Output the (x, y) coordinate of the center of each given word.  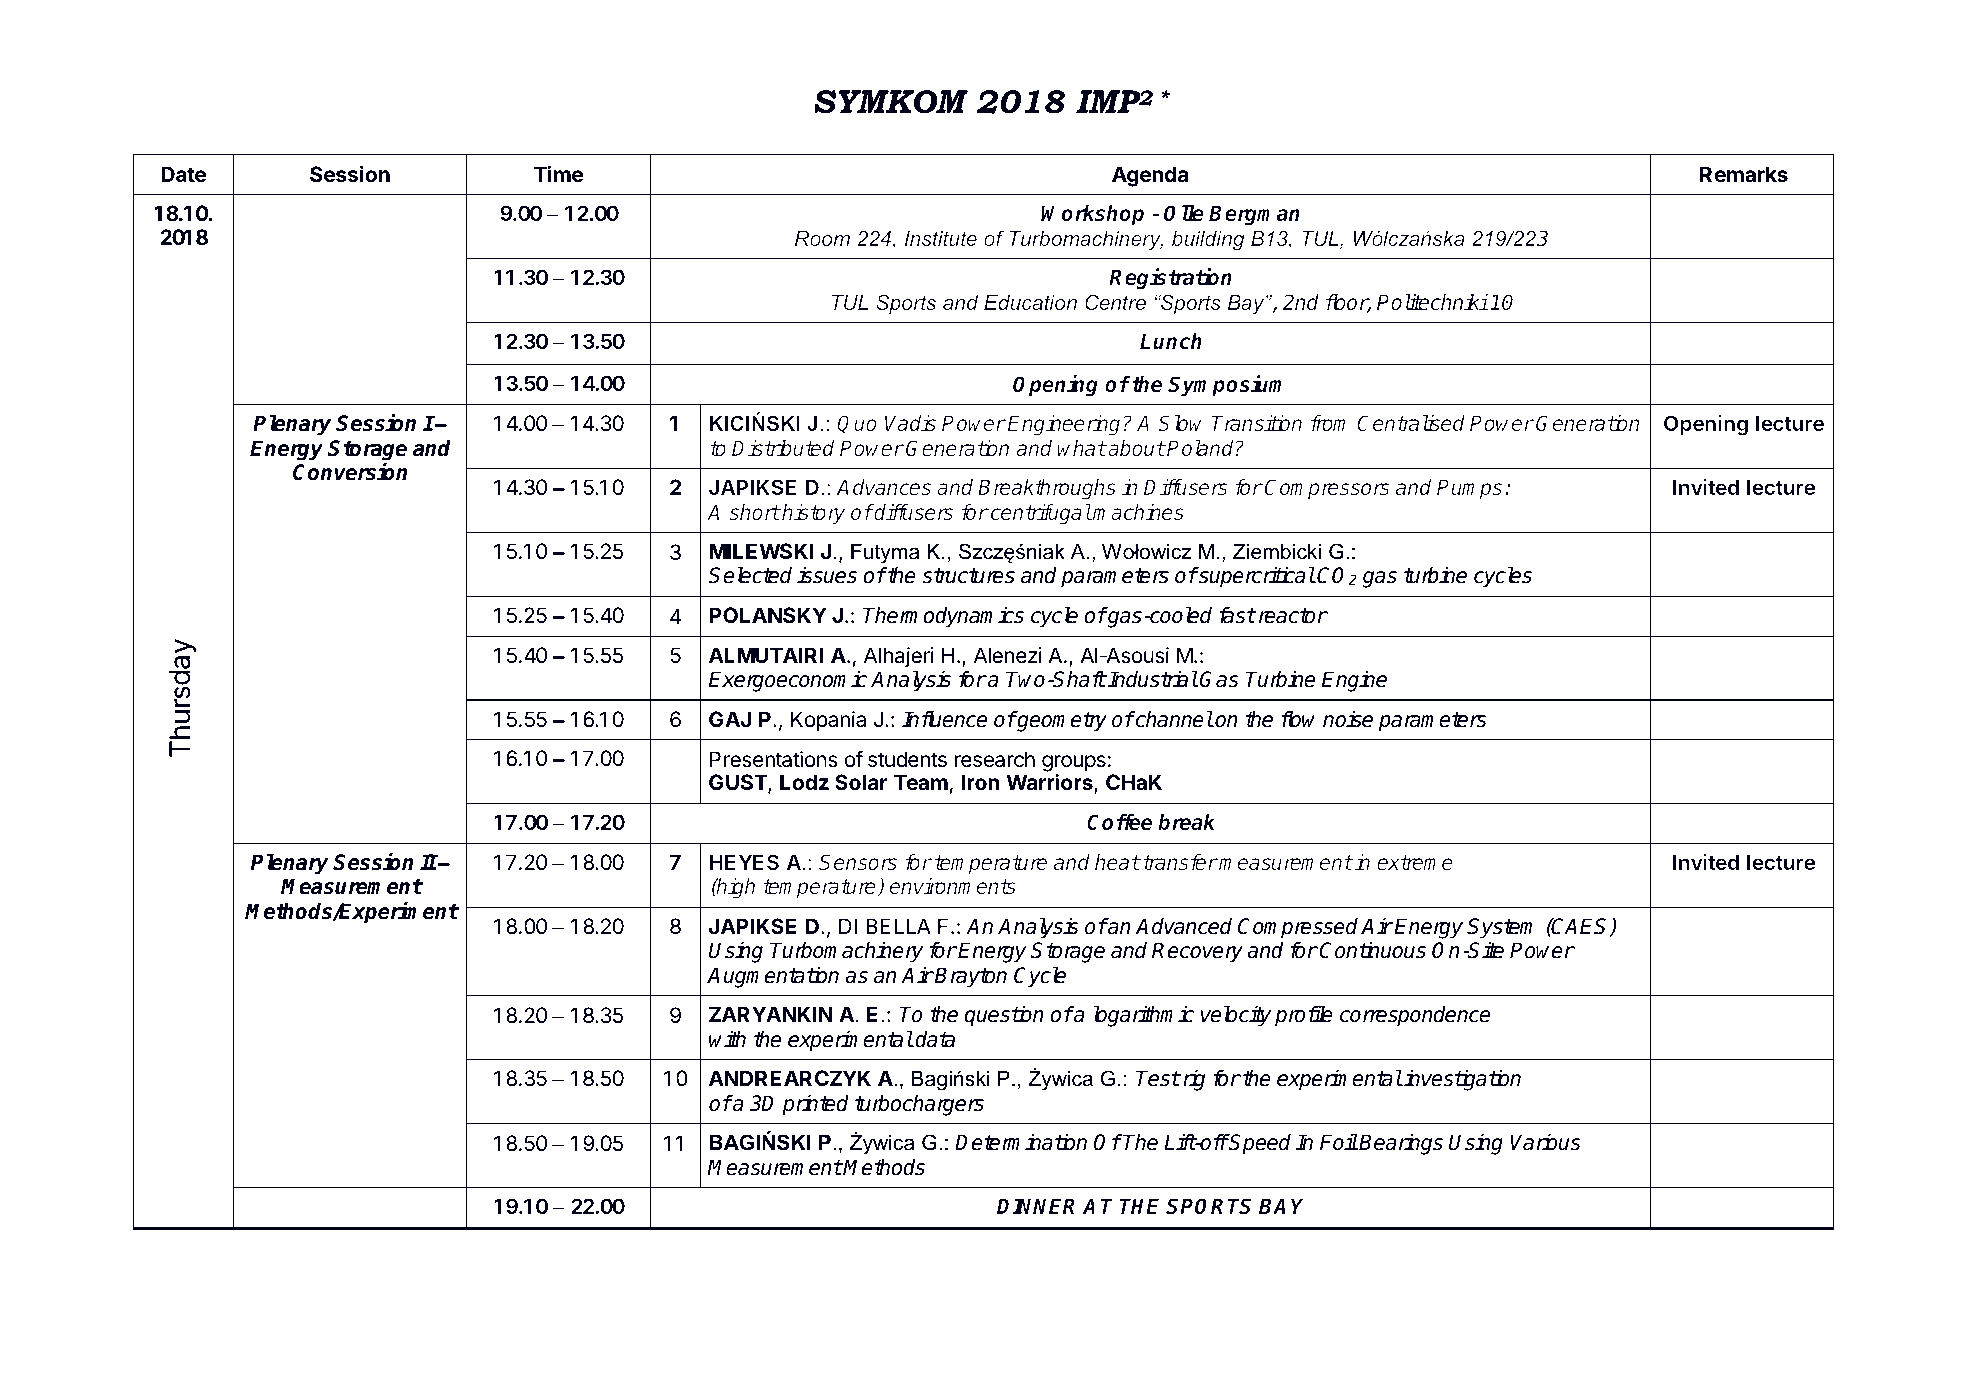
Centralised (1411, 423)
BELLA (898, 926)
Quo (857, 424)
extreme (1415, 862)
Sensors (858, 862)
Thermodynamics (943, 617)
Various (1545, 1142)
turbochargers (919, 1105)
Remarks (1744, 174)
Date (183, 174)
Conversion (350, 471)
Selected (750, 575)
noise (1348, 719)
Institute (941, 238)
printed (815, 1105)
